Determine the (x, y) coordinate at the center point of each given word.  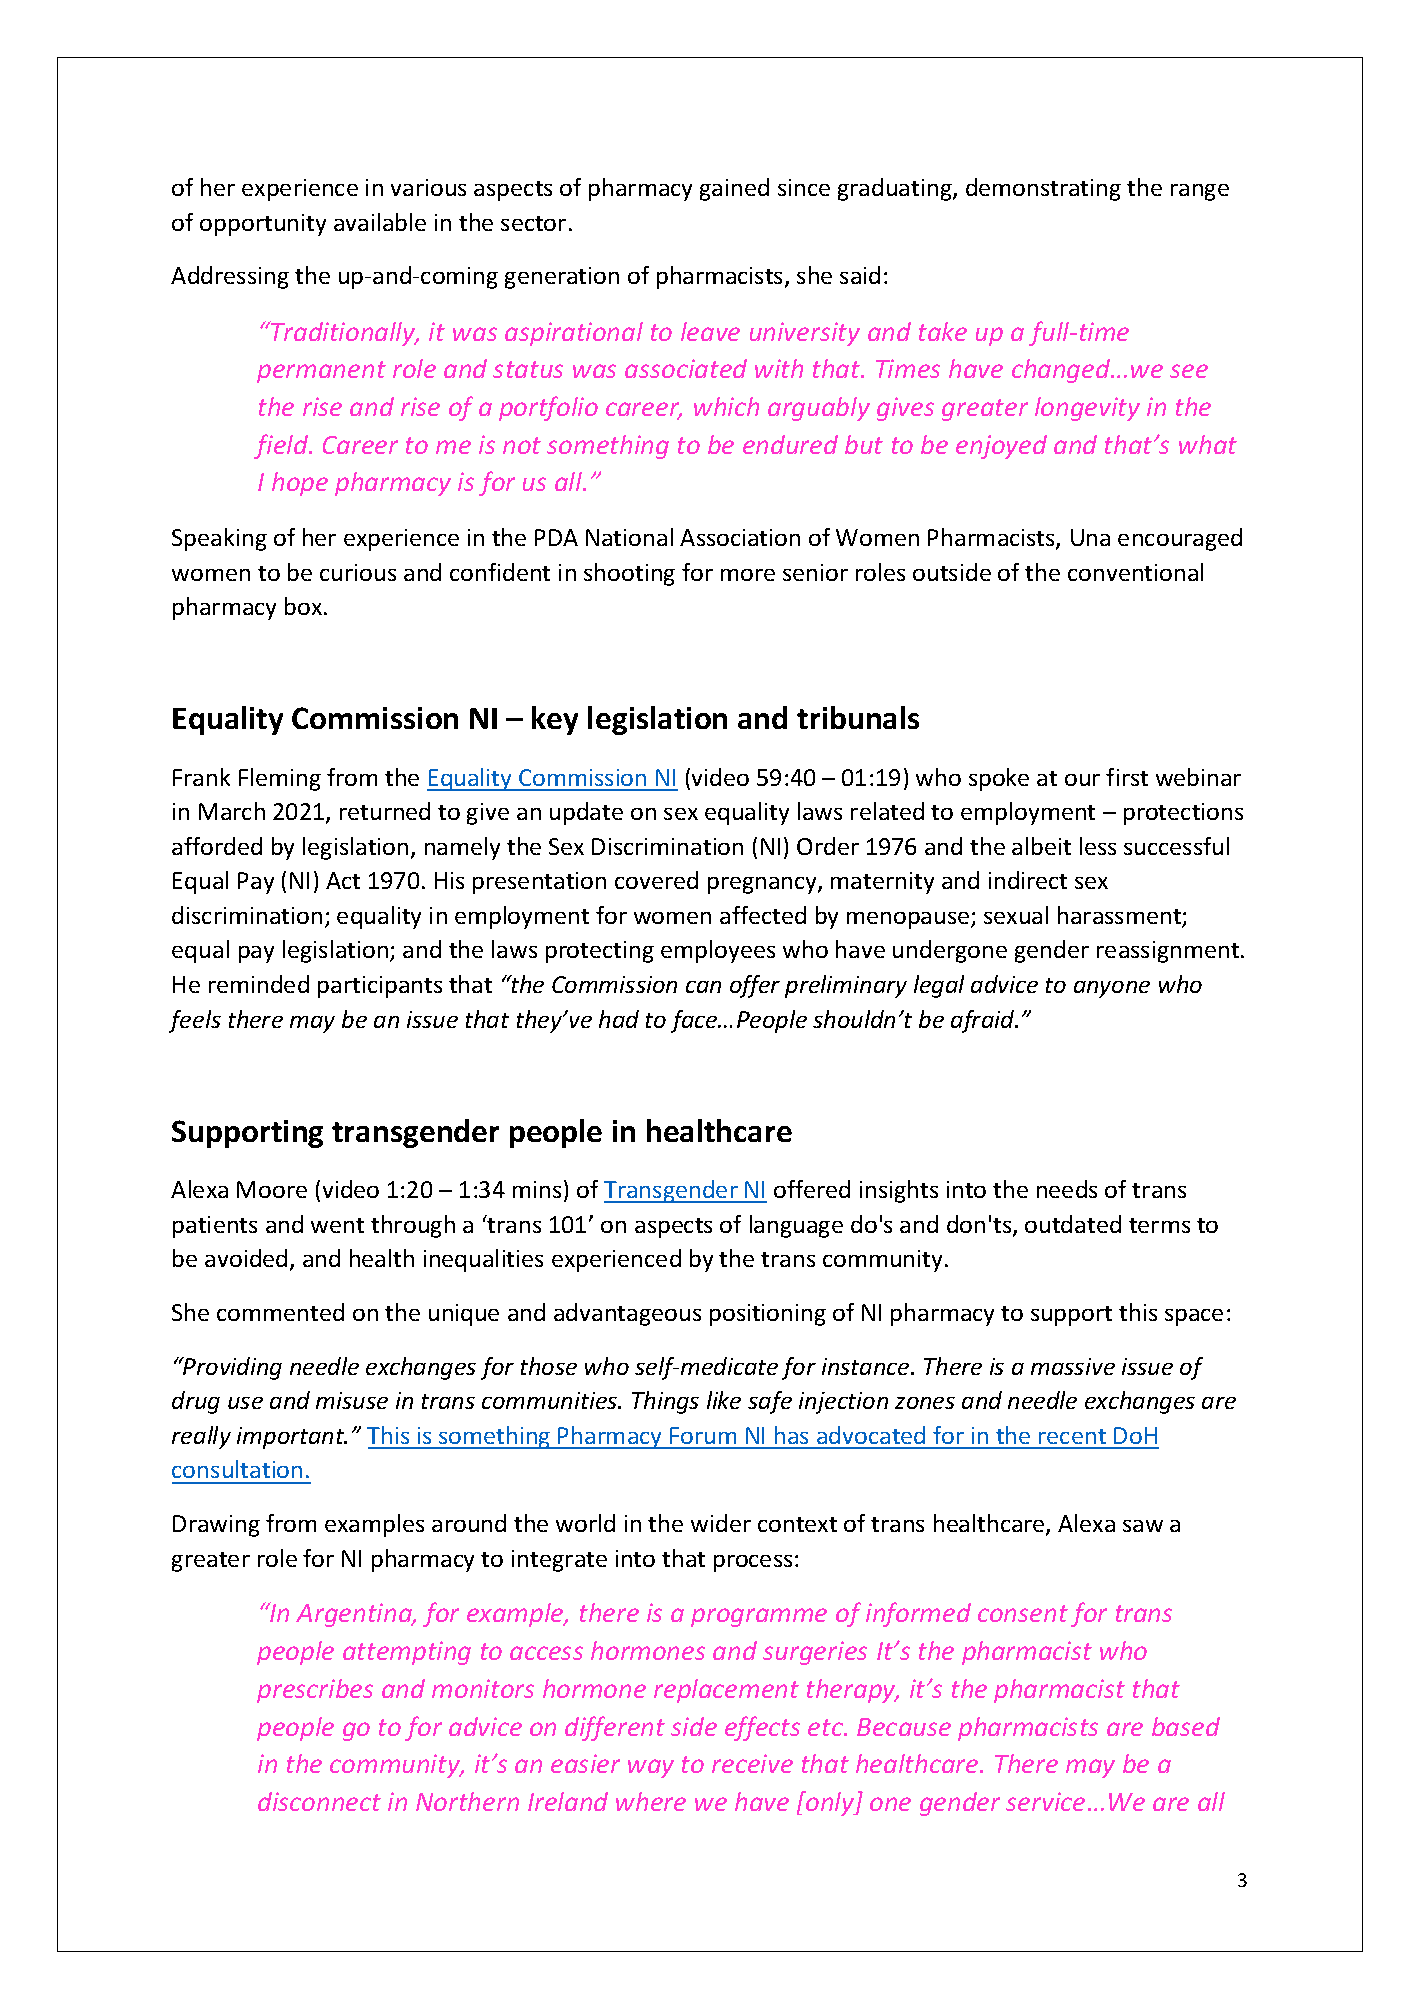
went (337, 1225)
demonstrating (1043, 189)
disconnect (319, 1801)
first (1127, 777)
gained (734, 189)
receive (752, 1763)
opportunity (263, 225)
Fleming (280, 779)
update (586, 813)
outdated (1073, 1224)
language (796, 1226)
